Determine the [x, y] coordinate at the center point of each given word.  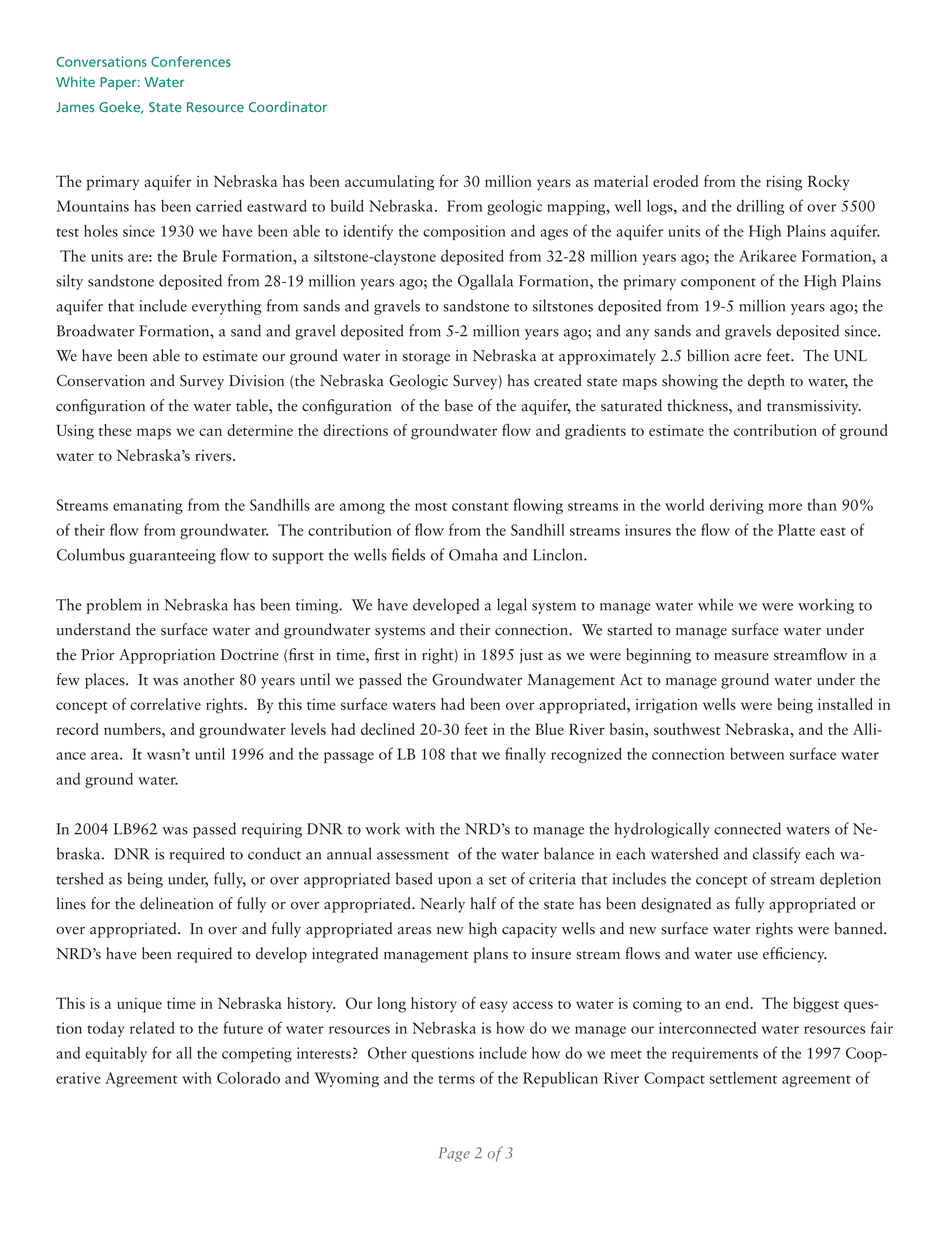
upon [454, 882]
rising [784, 183]
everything [226, 307]
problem [113, 606]
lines [71, 903]
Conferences [191, 61]
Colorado [248, 1078]
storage [426, 359]
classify [777, 855]
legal [512, 606]
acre [747, 358]
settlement [743, 1078]
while [716, 604]
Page [454, 1154]
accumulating [389, 183]
